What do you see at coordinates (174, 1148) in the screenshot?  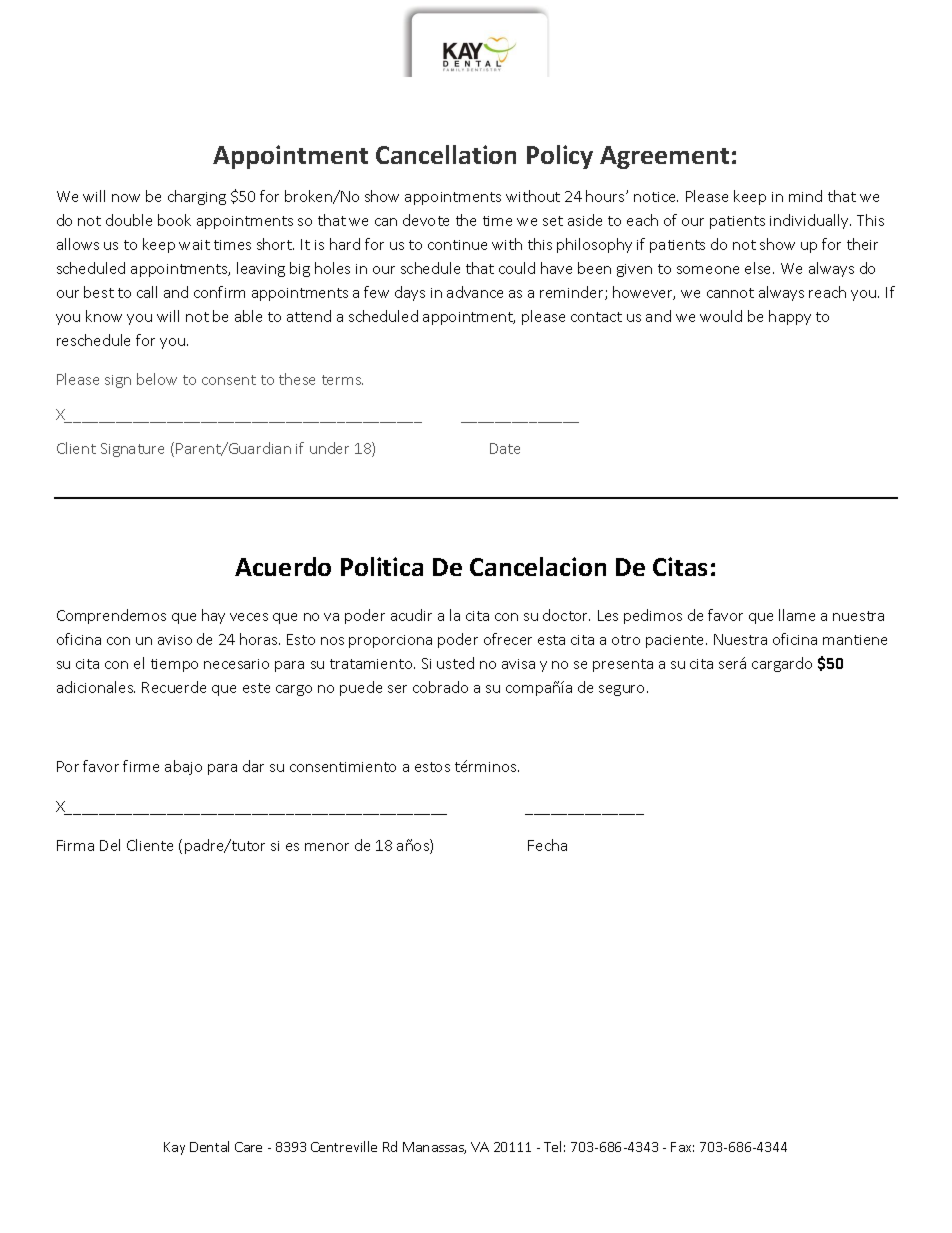 I see `Kay` at bounding box center [174, 1148].
